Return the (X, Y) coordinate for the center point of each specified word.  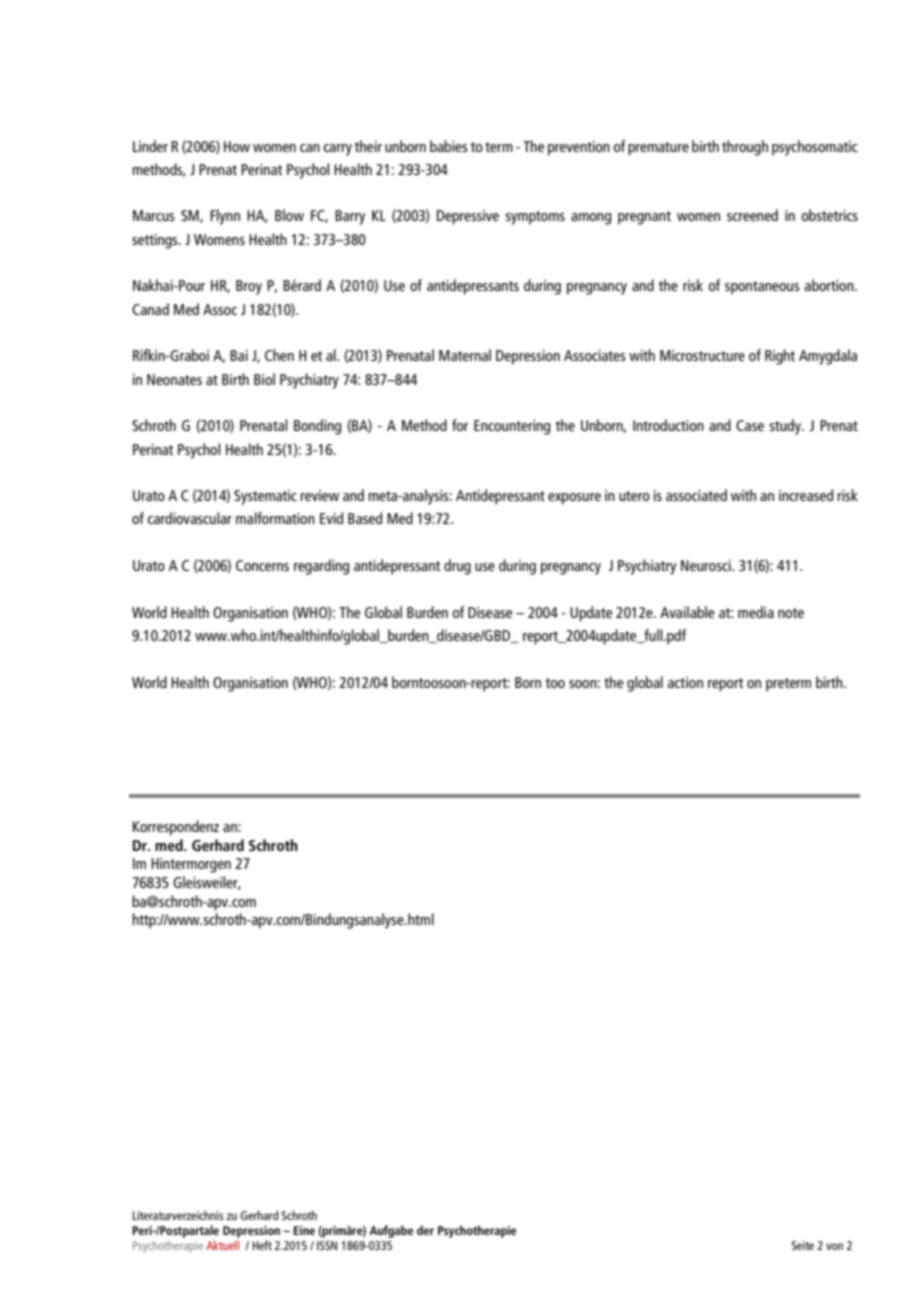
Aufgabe (391, 1231)
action (685, 682)
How (237, 146)
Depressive (468, 217)
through (745, 148)
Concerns (262, 565)
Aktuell (222, 1245)
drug (457, 567)
